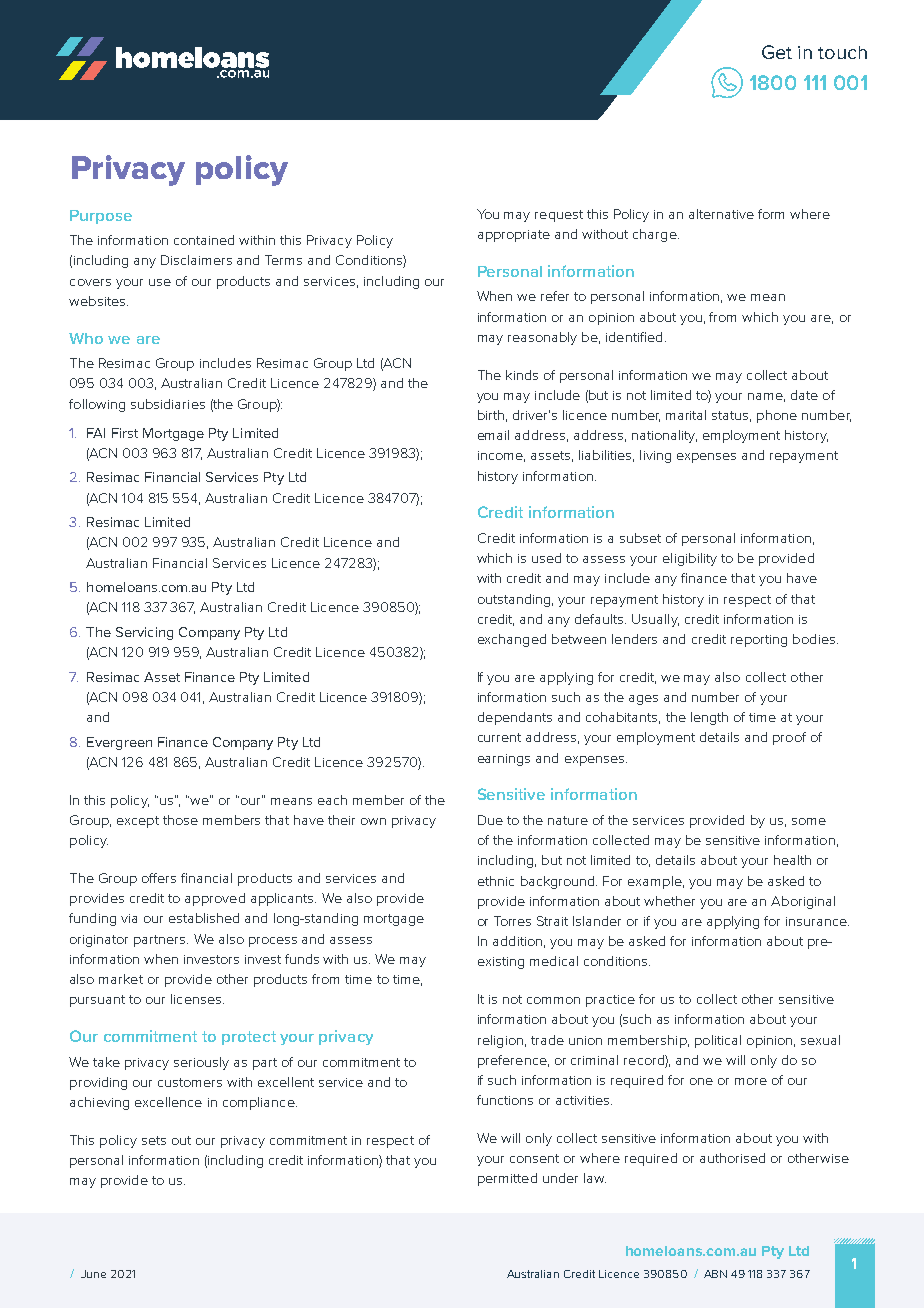  Describe the element at coordinates (777, 52) in the screenshot. I see `Get` at that location.
